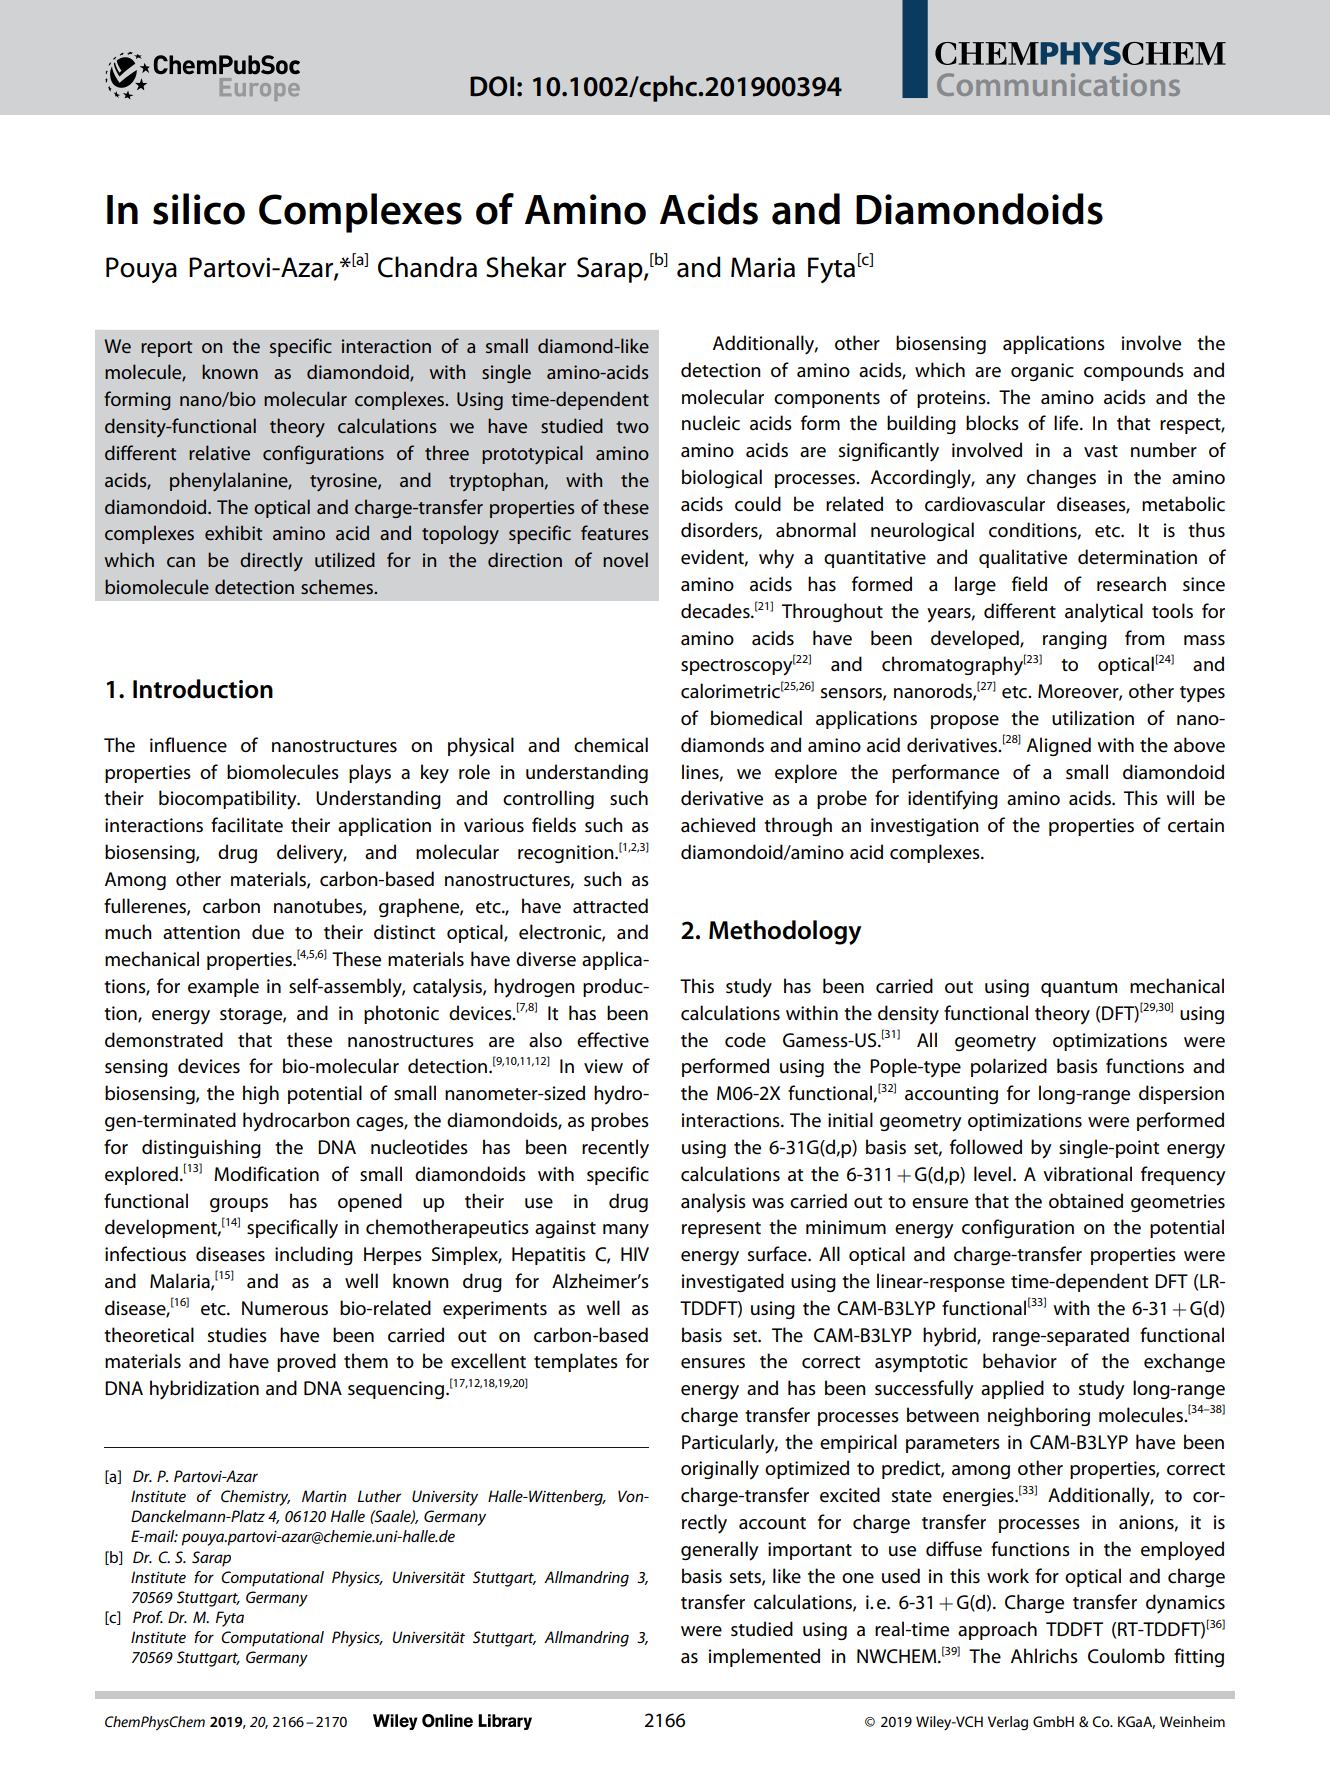 The height and width of the page is (1767, 1330). Describe the element at coordinates (610, 906) in the page. I see `attracted` at that location.
